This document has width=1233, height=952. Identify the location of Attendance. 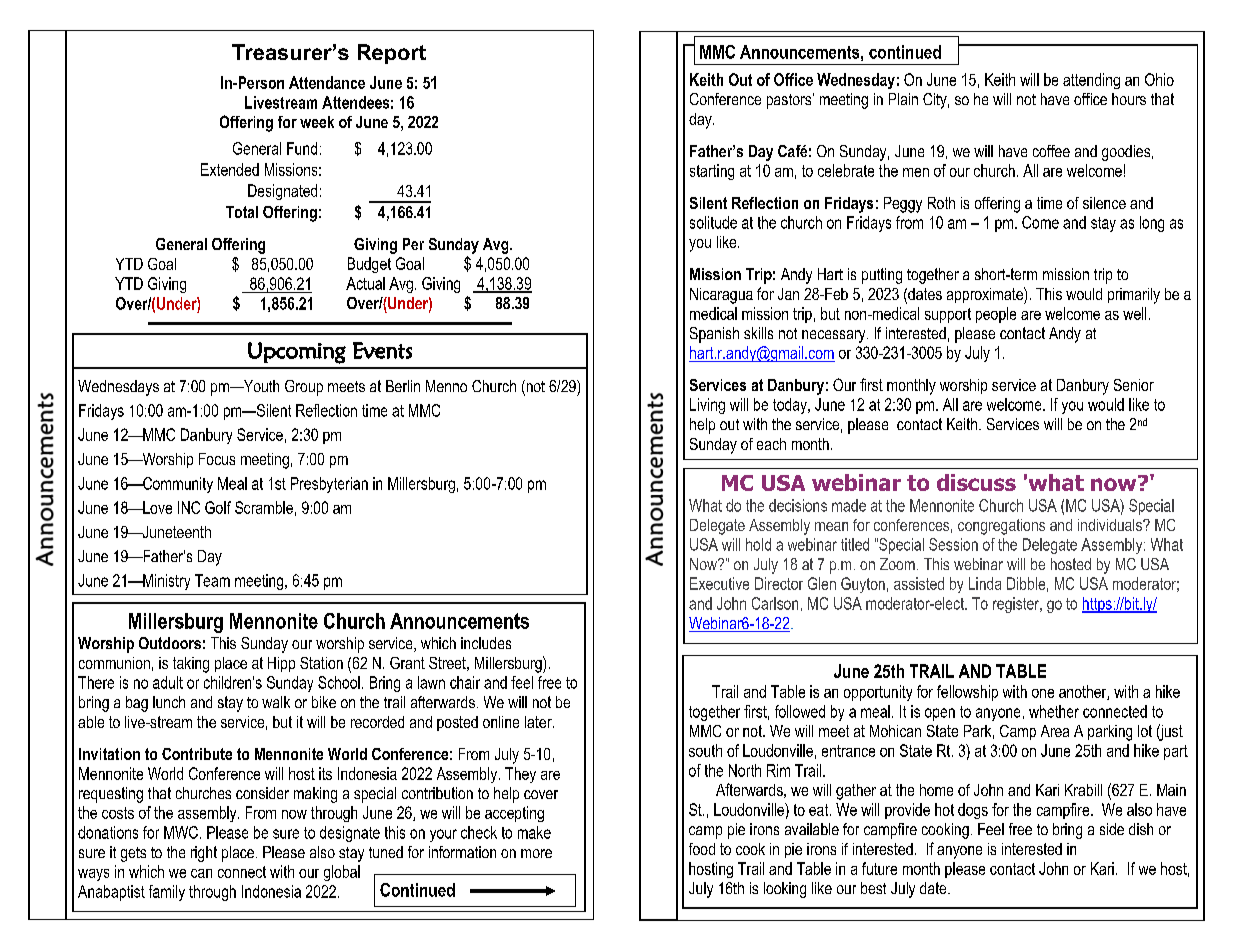
(327, 82).
